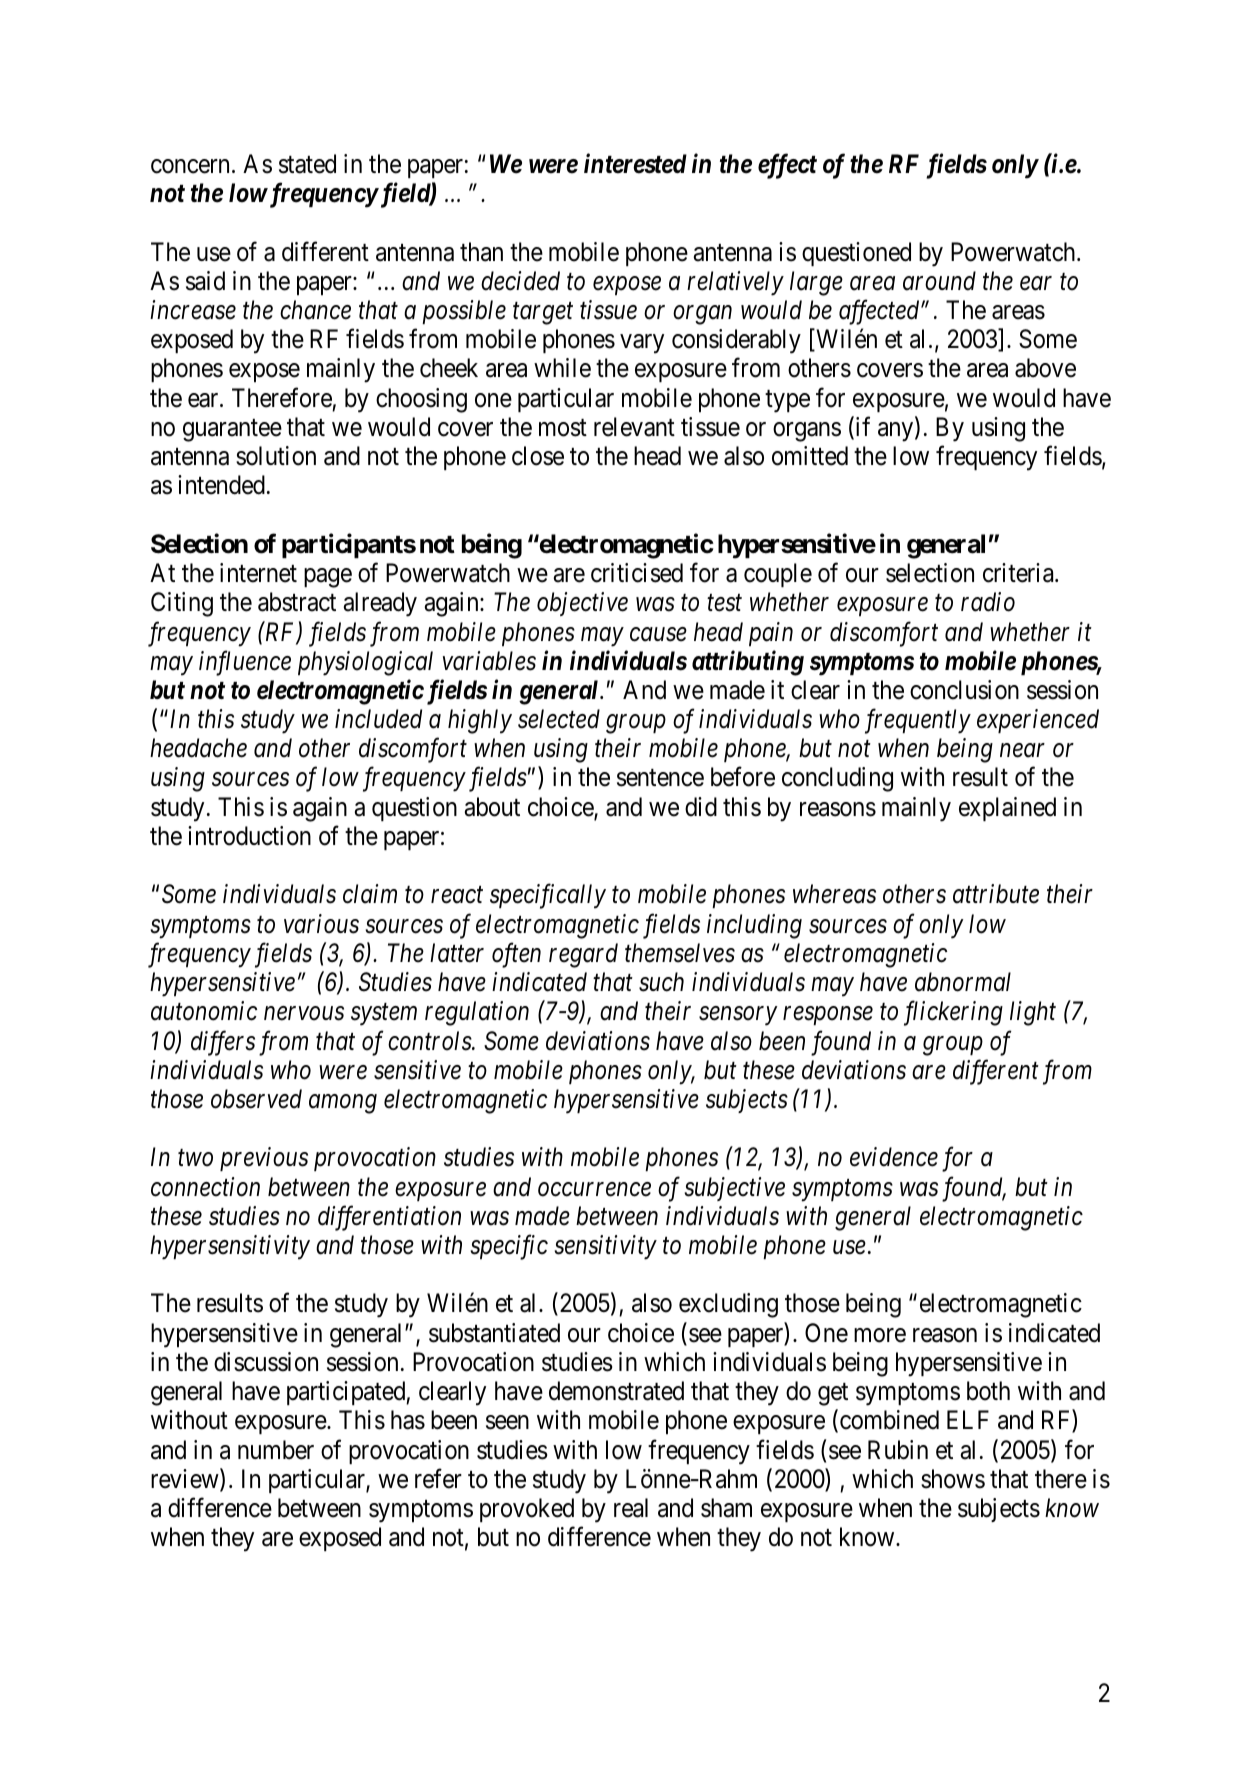 The width and height of the screenshot is (1260, 1783). What do you see at coordinates (582, 604) in the screenshot?
I see `objective` at bounding box center [582, 604].
